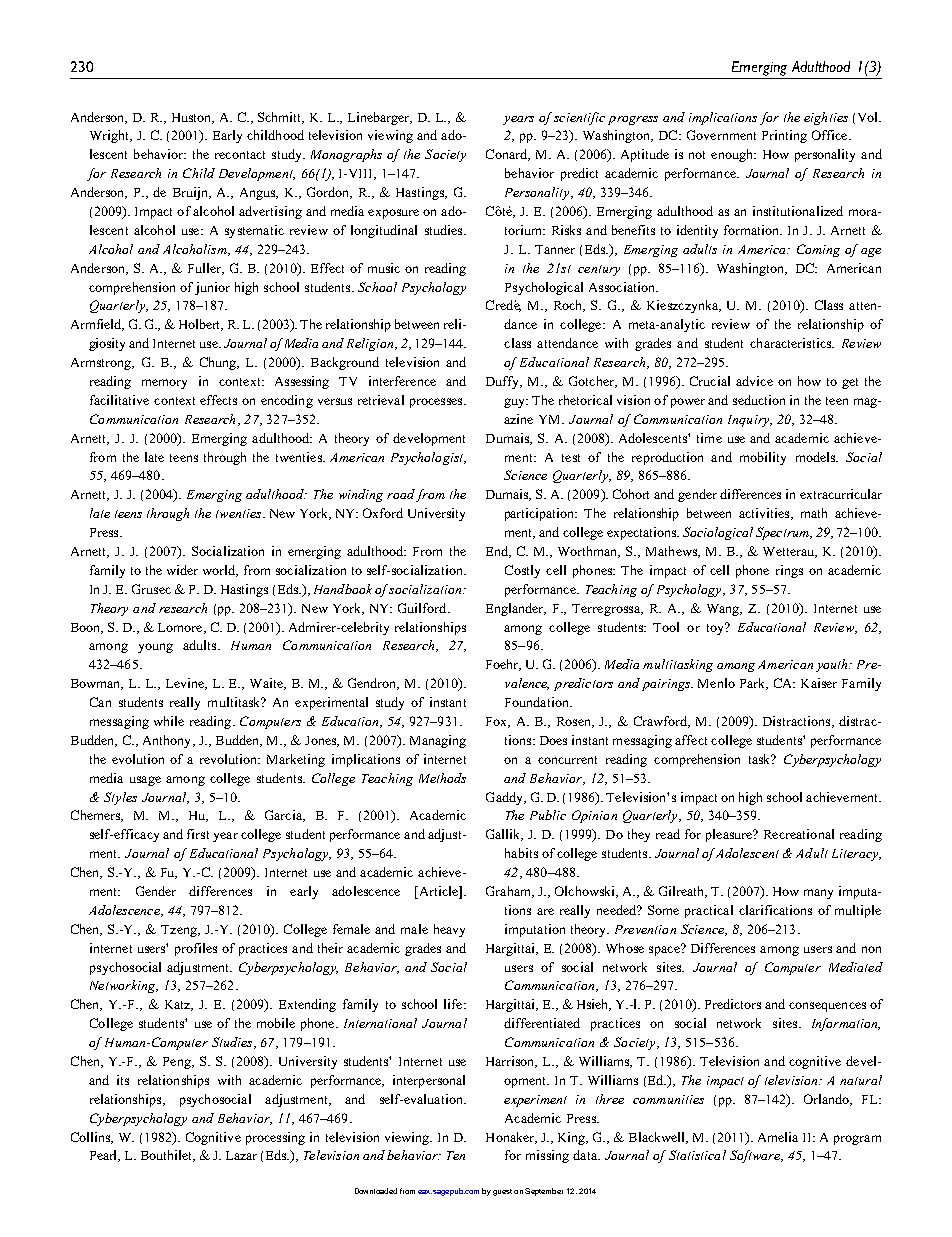 Image resolution: width=952 pixels, height=1237 pixels. Describe the element at coordinates (579, 118) in the screenshot. I see `scientific` at that location.
